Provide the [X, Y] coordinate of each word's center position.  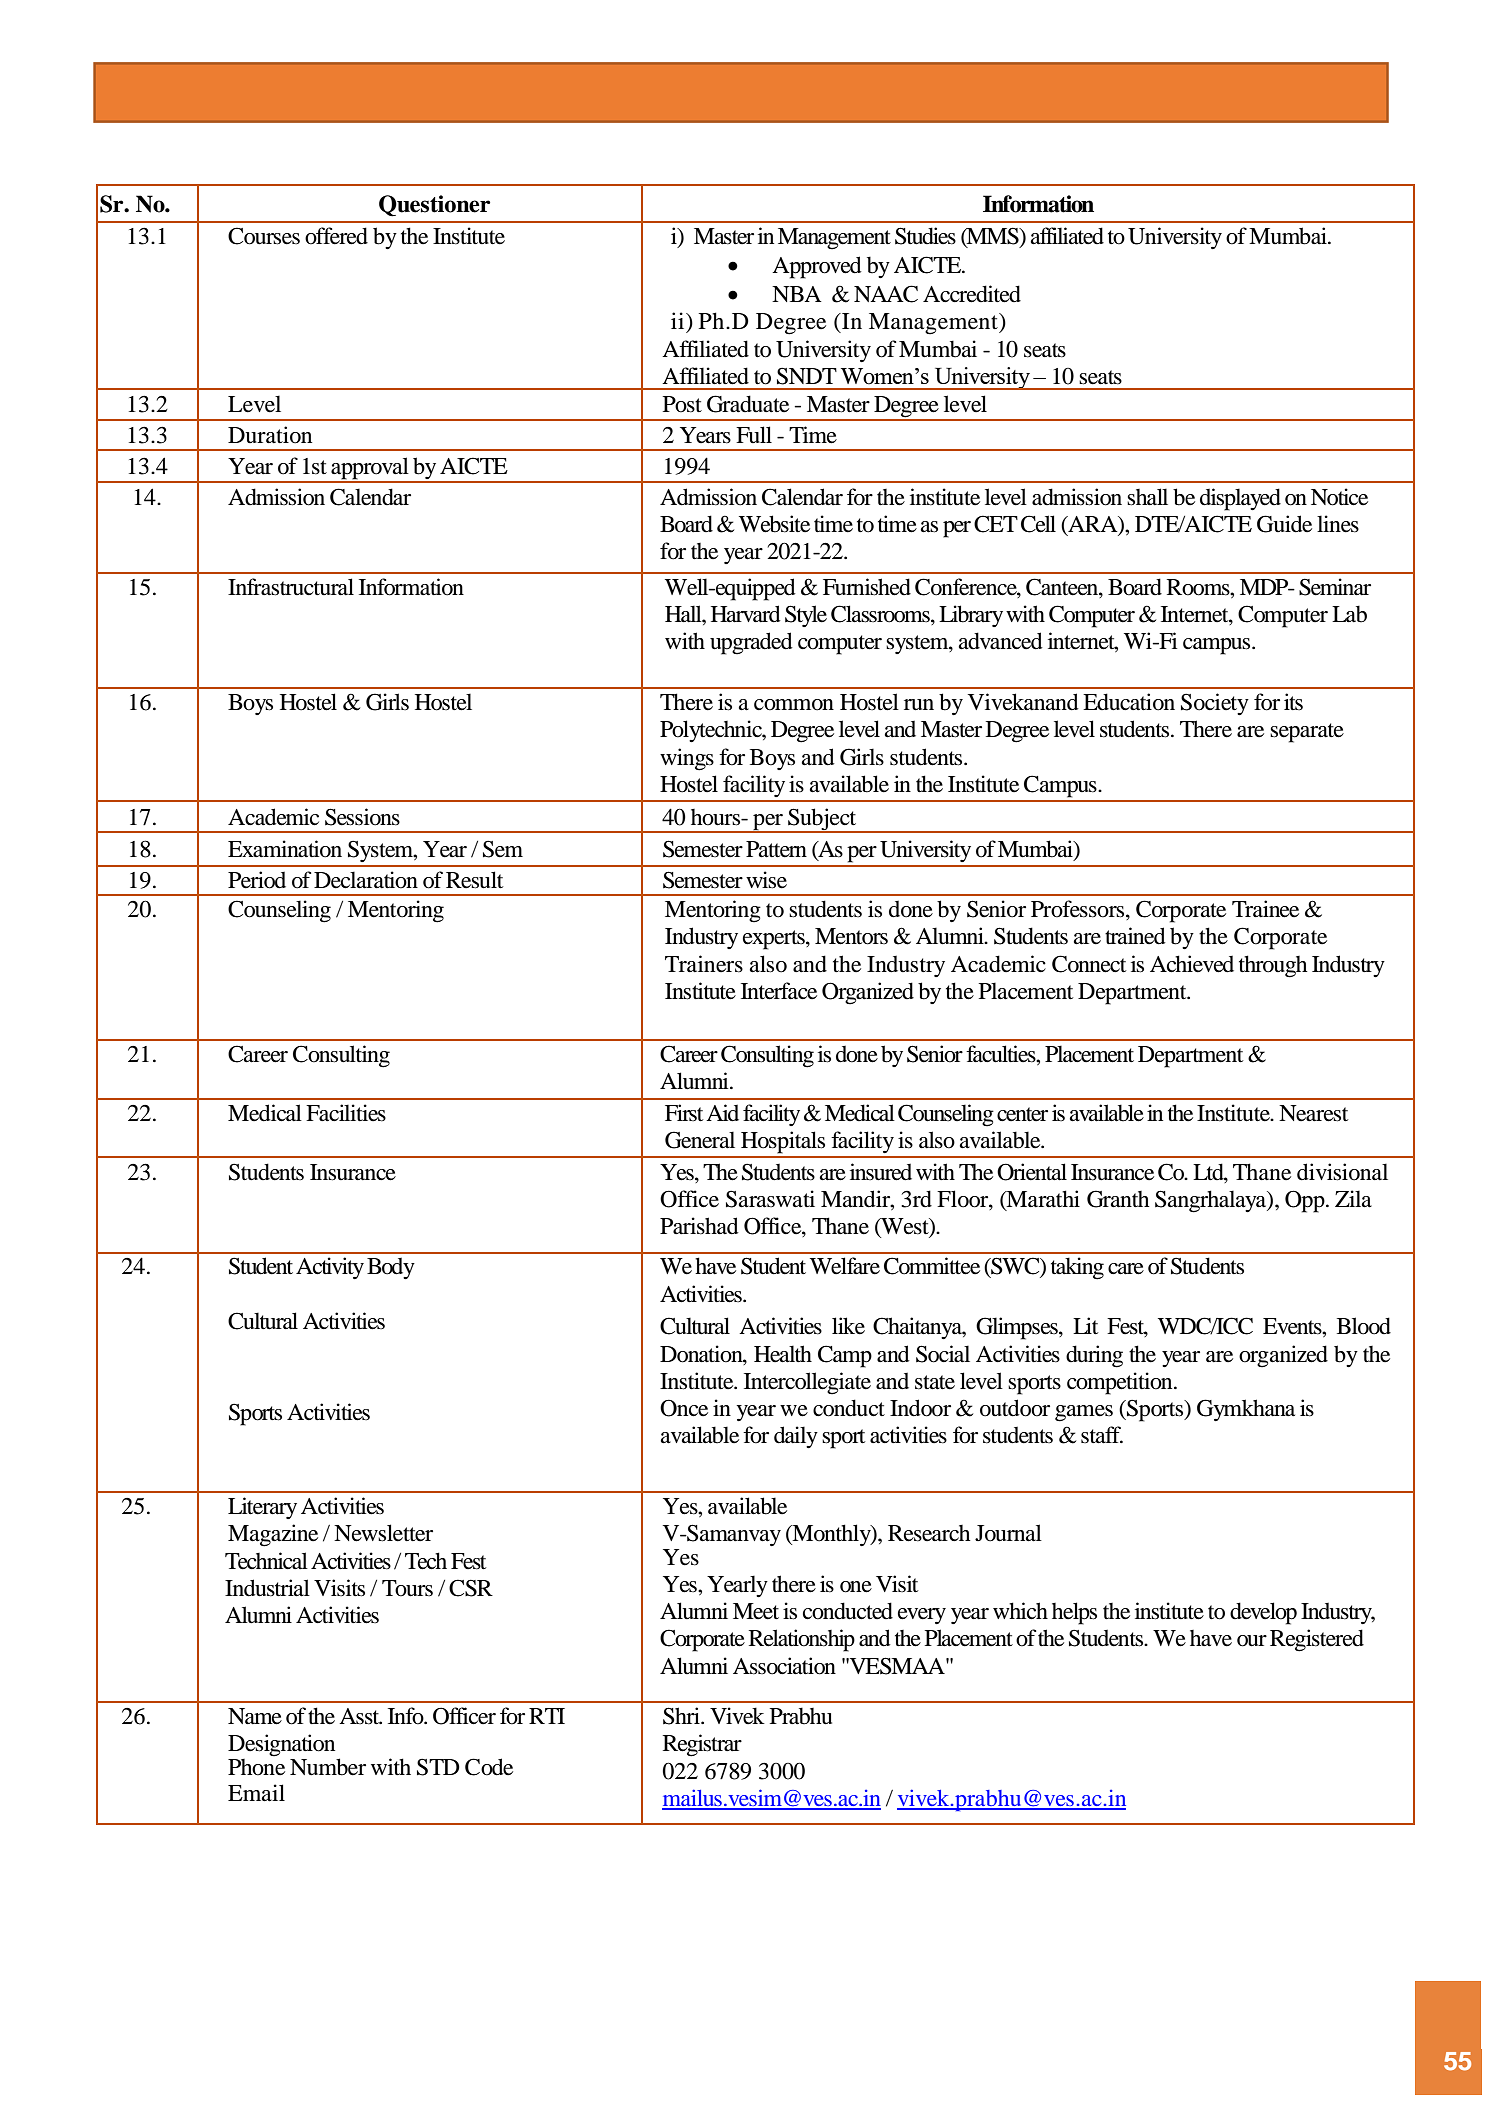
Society [1215, 704]
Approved [817, 267]
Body [391, 1268]
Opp [1306, 1201]
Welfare [845, 1266]
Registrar [702, 1745]
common [794, 705]
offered [336, 236]
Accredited [972, 294]
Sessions [362, 817]
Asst [360, 1716]
